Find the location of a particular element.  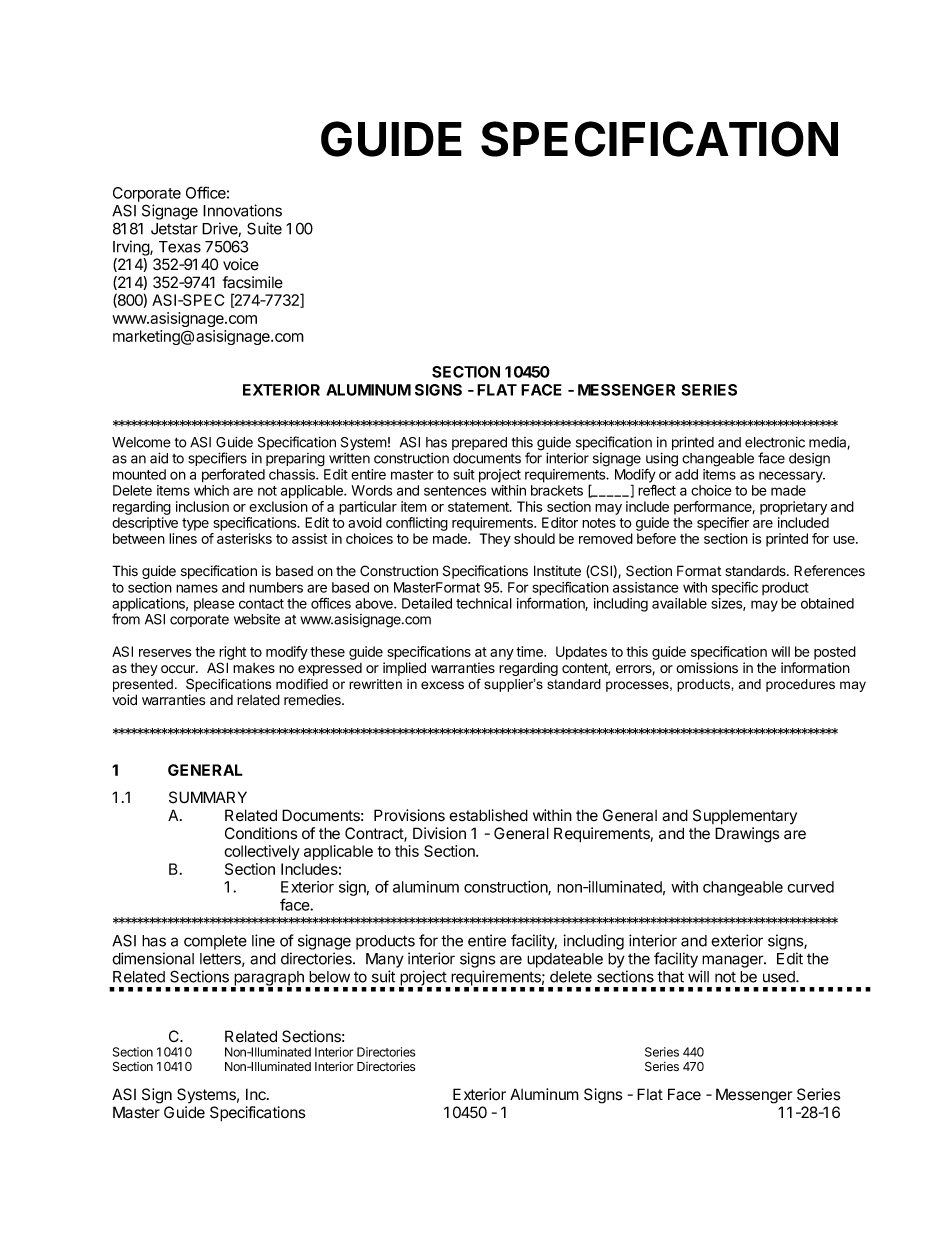

electronic is located at coordinates (775, 442).
